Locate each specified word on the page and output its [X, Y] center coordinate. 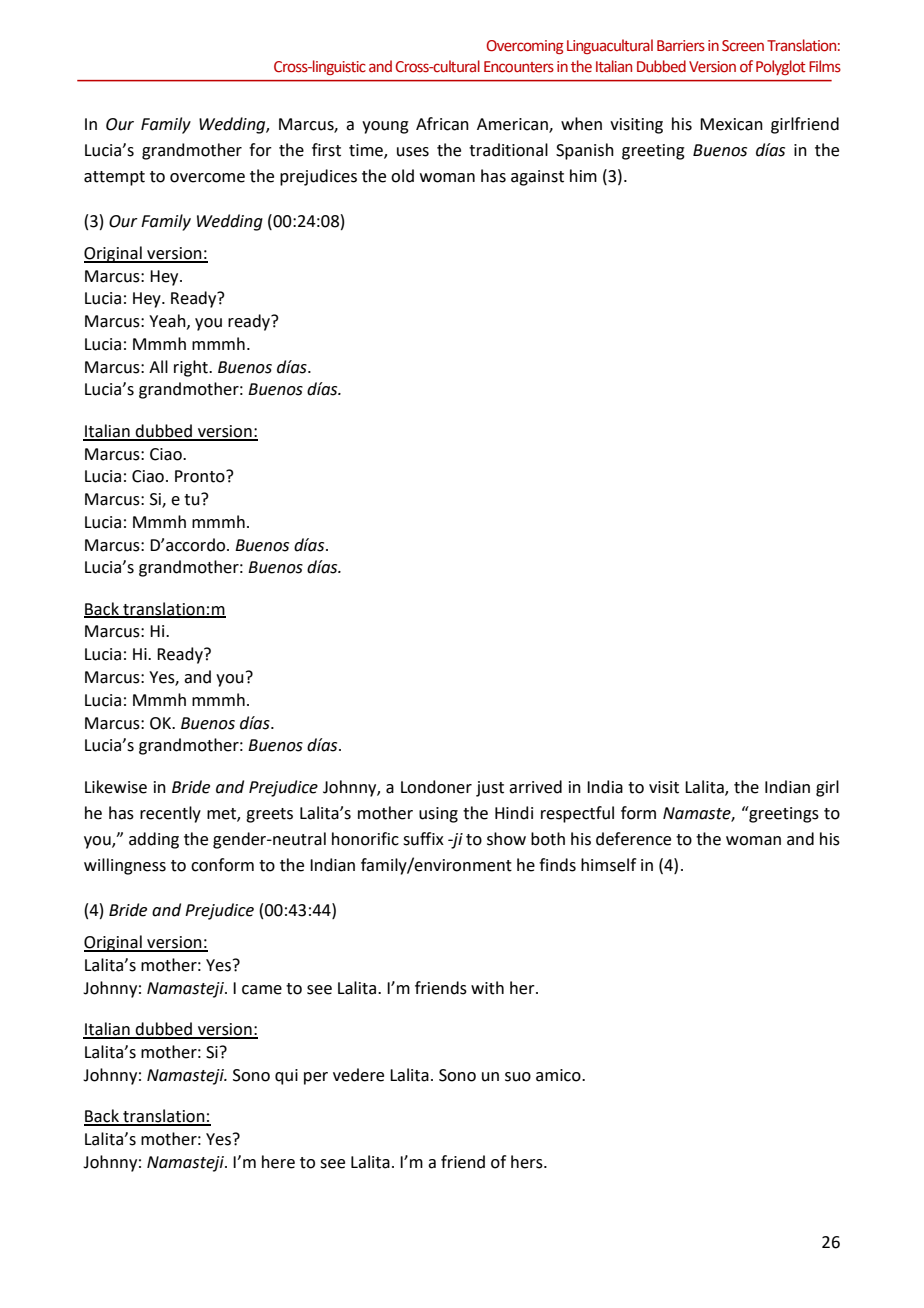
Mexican [731, 124]
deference [633, 839]
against [537, 178]
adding [154, 840]
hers [528, 1162]
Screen [743, 46]
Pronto [201, 476]
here [278, 1162]
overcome [207, 178]
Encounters [519, 67]
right [192, 368]
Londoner [436, 787]
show [506, 839]
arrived [535, 787]
